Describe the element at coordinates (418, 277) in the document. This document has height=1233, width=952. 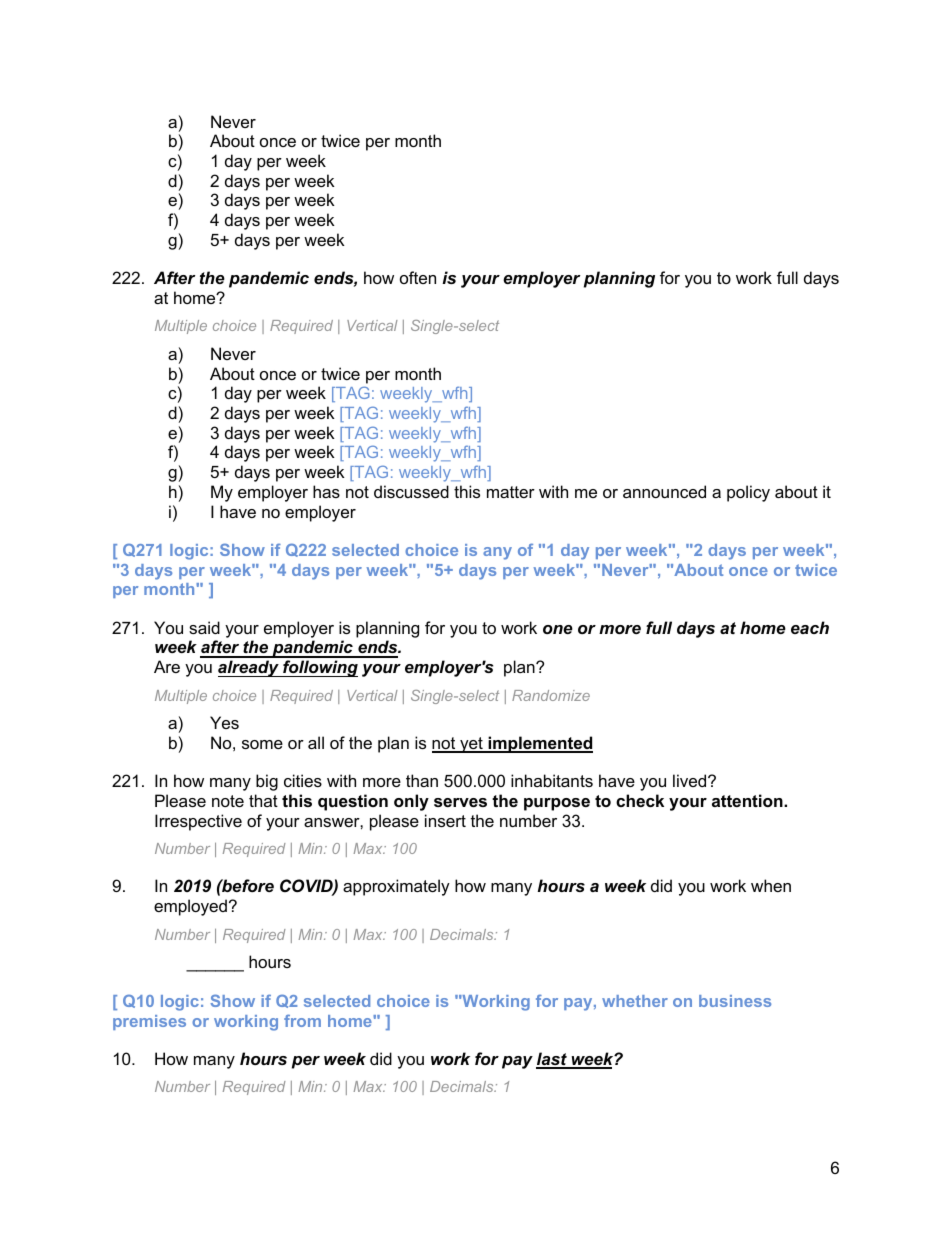
I see `often` at that location.
